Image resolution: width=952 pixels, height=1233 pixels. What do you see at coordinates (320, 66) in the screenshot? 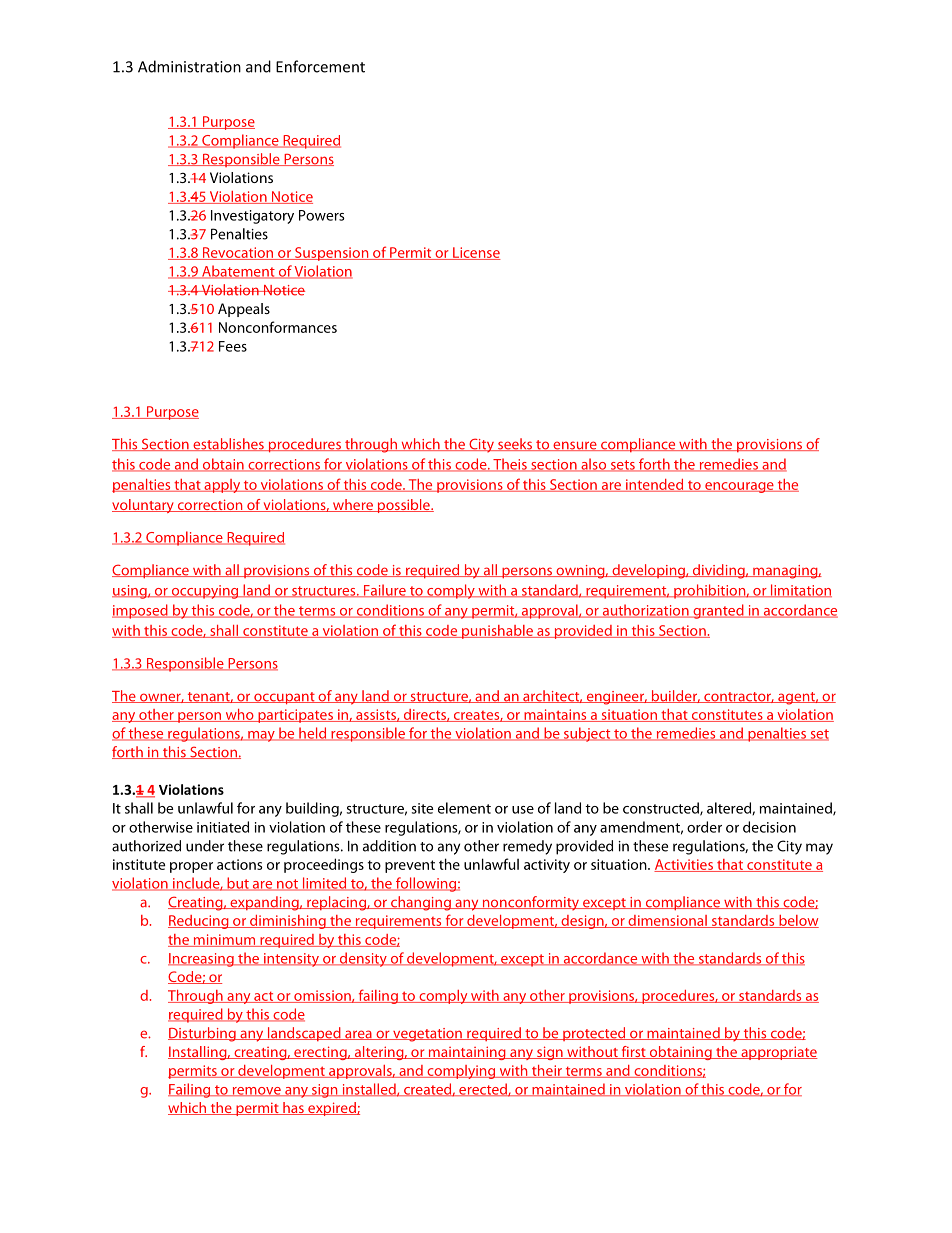
I see `Enforcement` at bounding box center [320, 66].
